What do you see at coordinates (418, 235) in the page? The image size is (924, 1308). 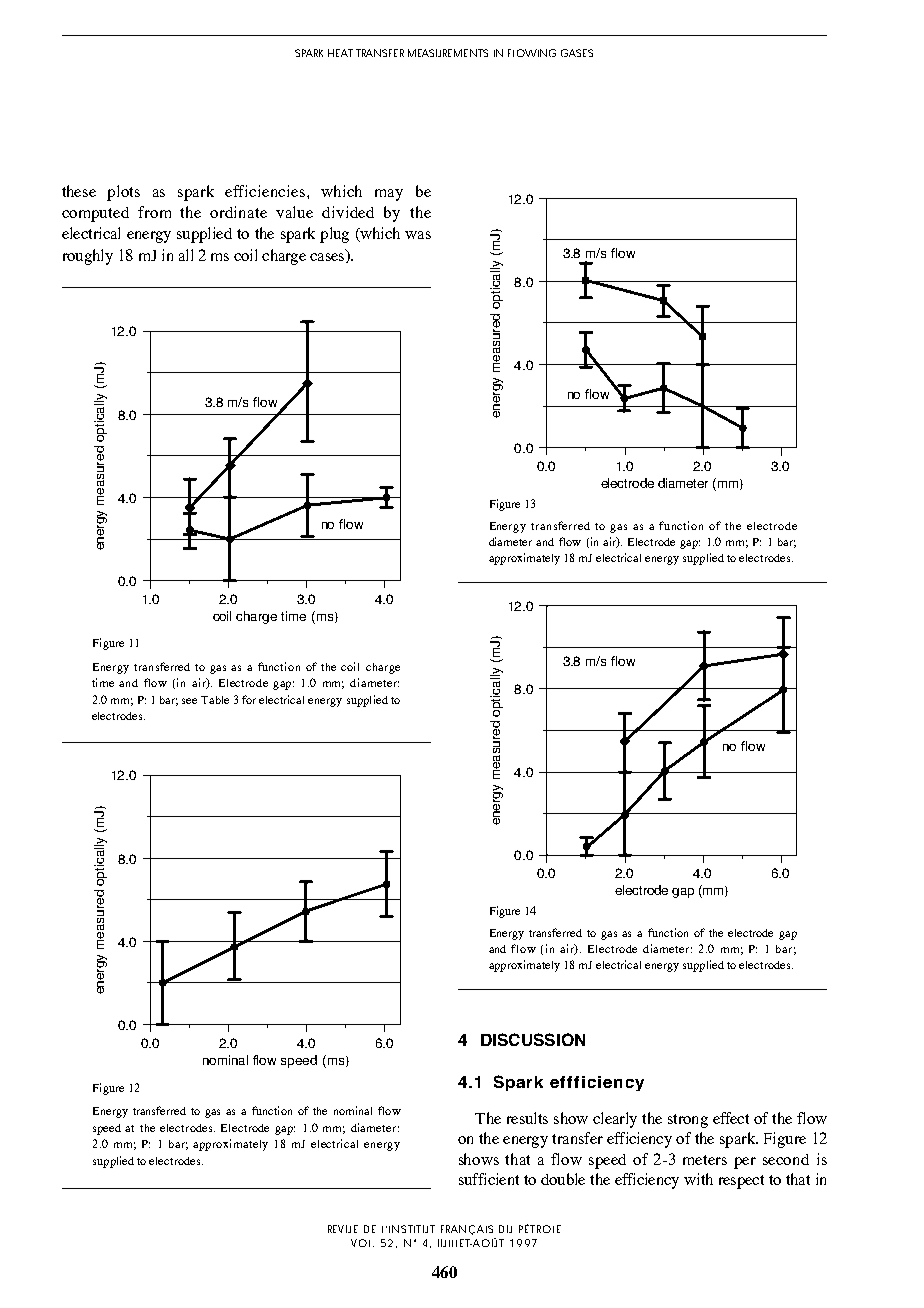 I see `was` at bounding box center [418, 235].
